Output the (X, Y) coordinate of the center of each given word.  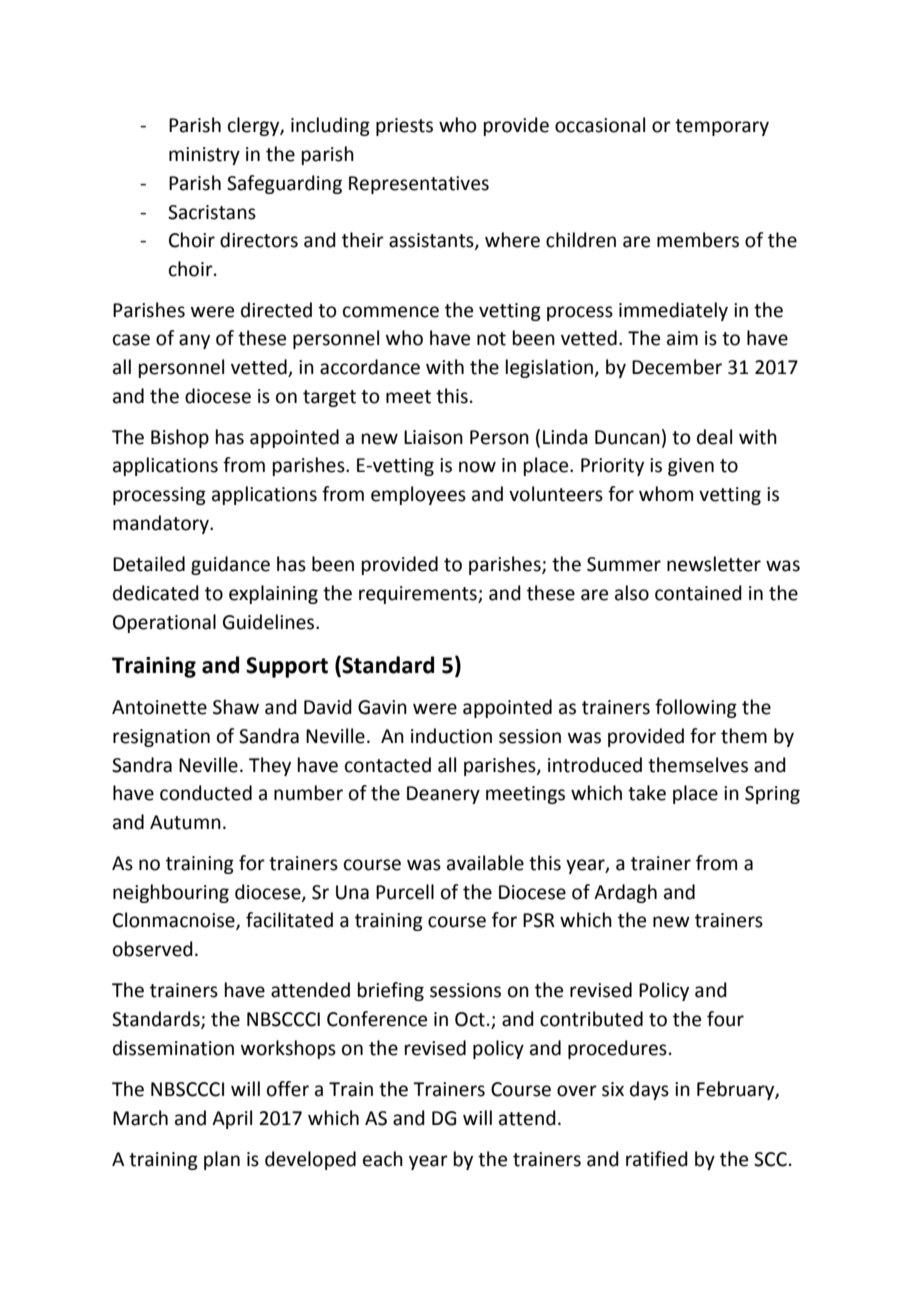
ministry (204, 156)
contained (698, 593)
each (383, 1159)
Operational (164, 623)
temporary (722, 127)
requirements (419, 595)
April (232, 1119)
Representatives (419, 185)
